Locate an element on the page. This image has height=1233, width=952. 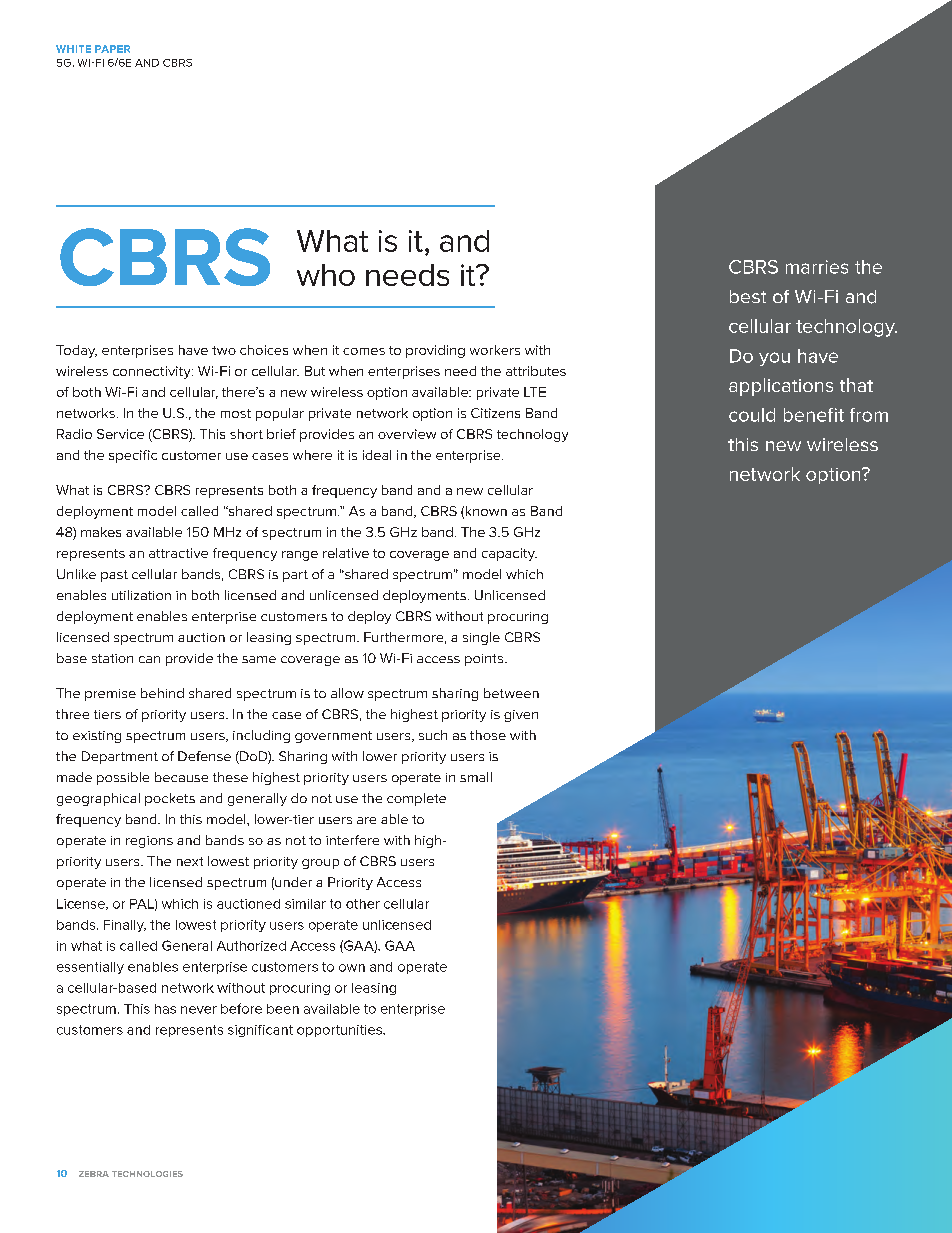
technologies is located at coordinates (147, 1174).
